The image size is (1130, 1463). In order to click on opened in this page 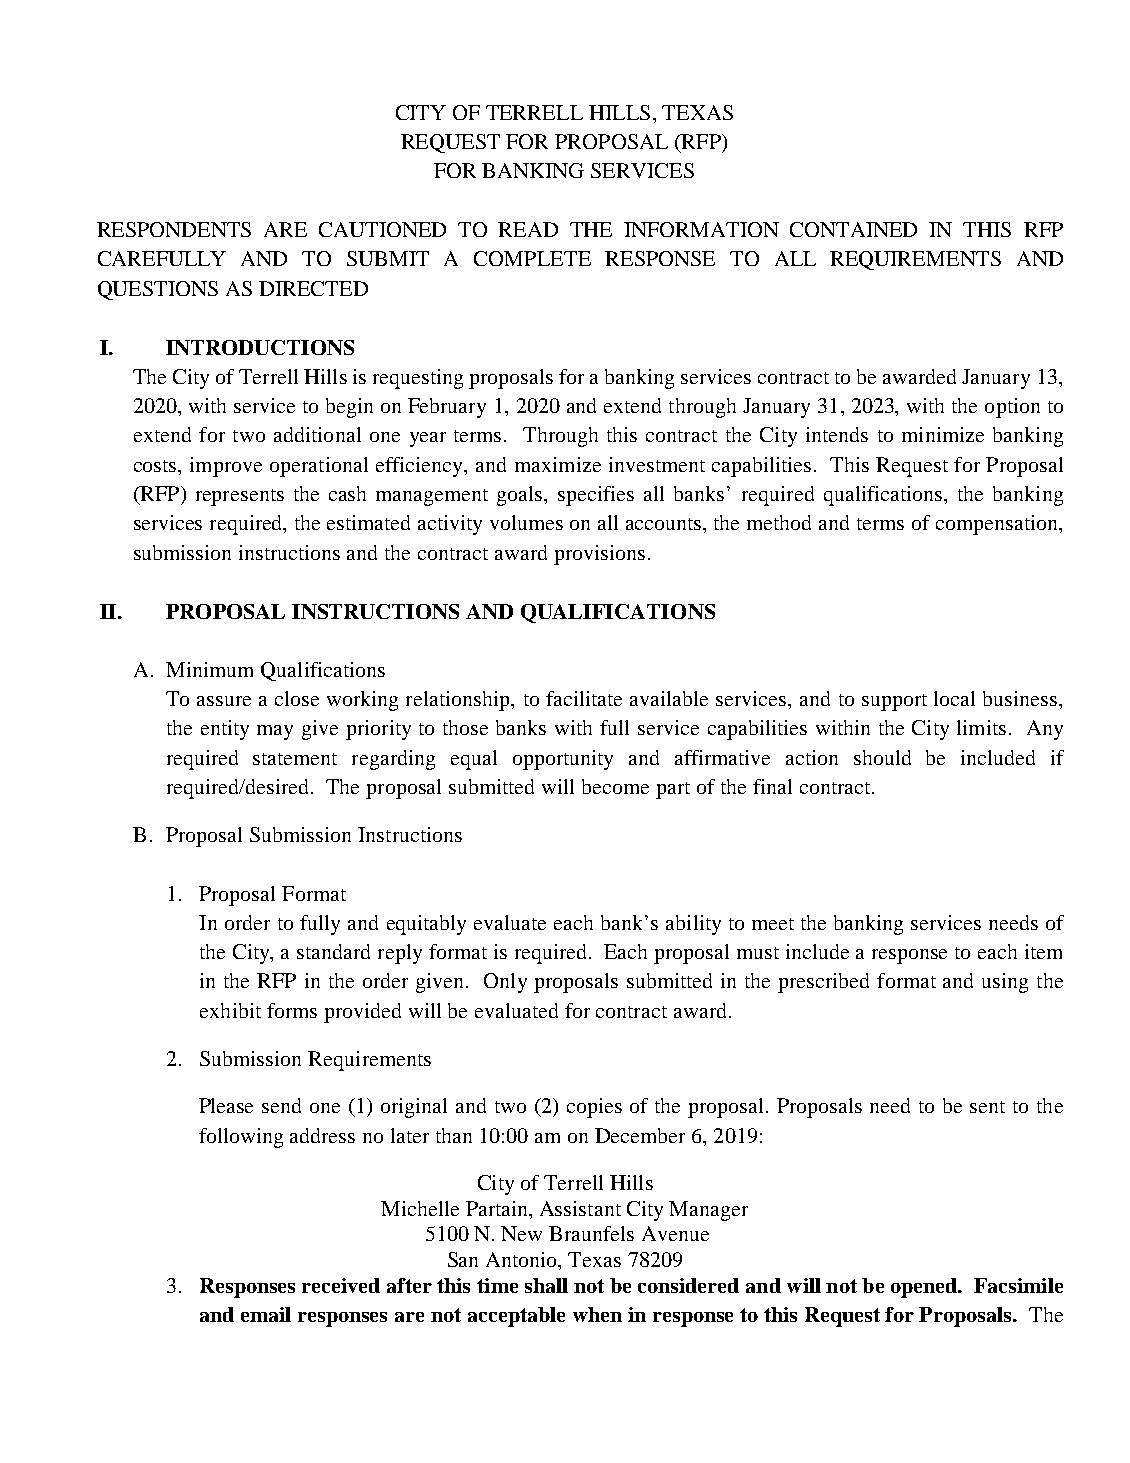, I will do `click(925, 1288)`.
